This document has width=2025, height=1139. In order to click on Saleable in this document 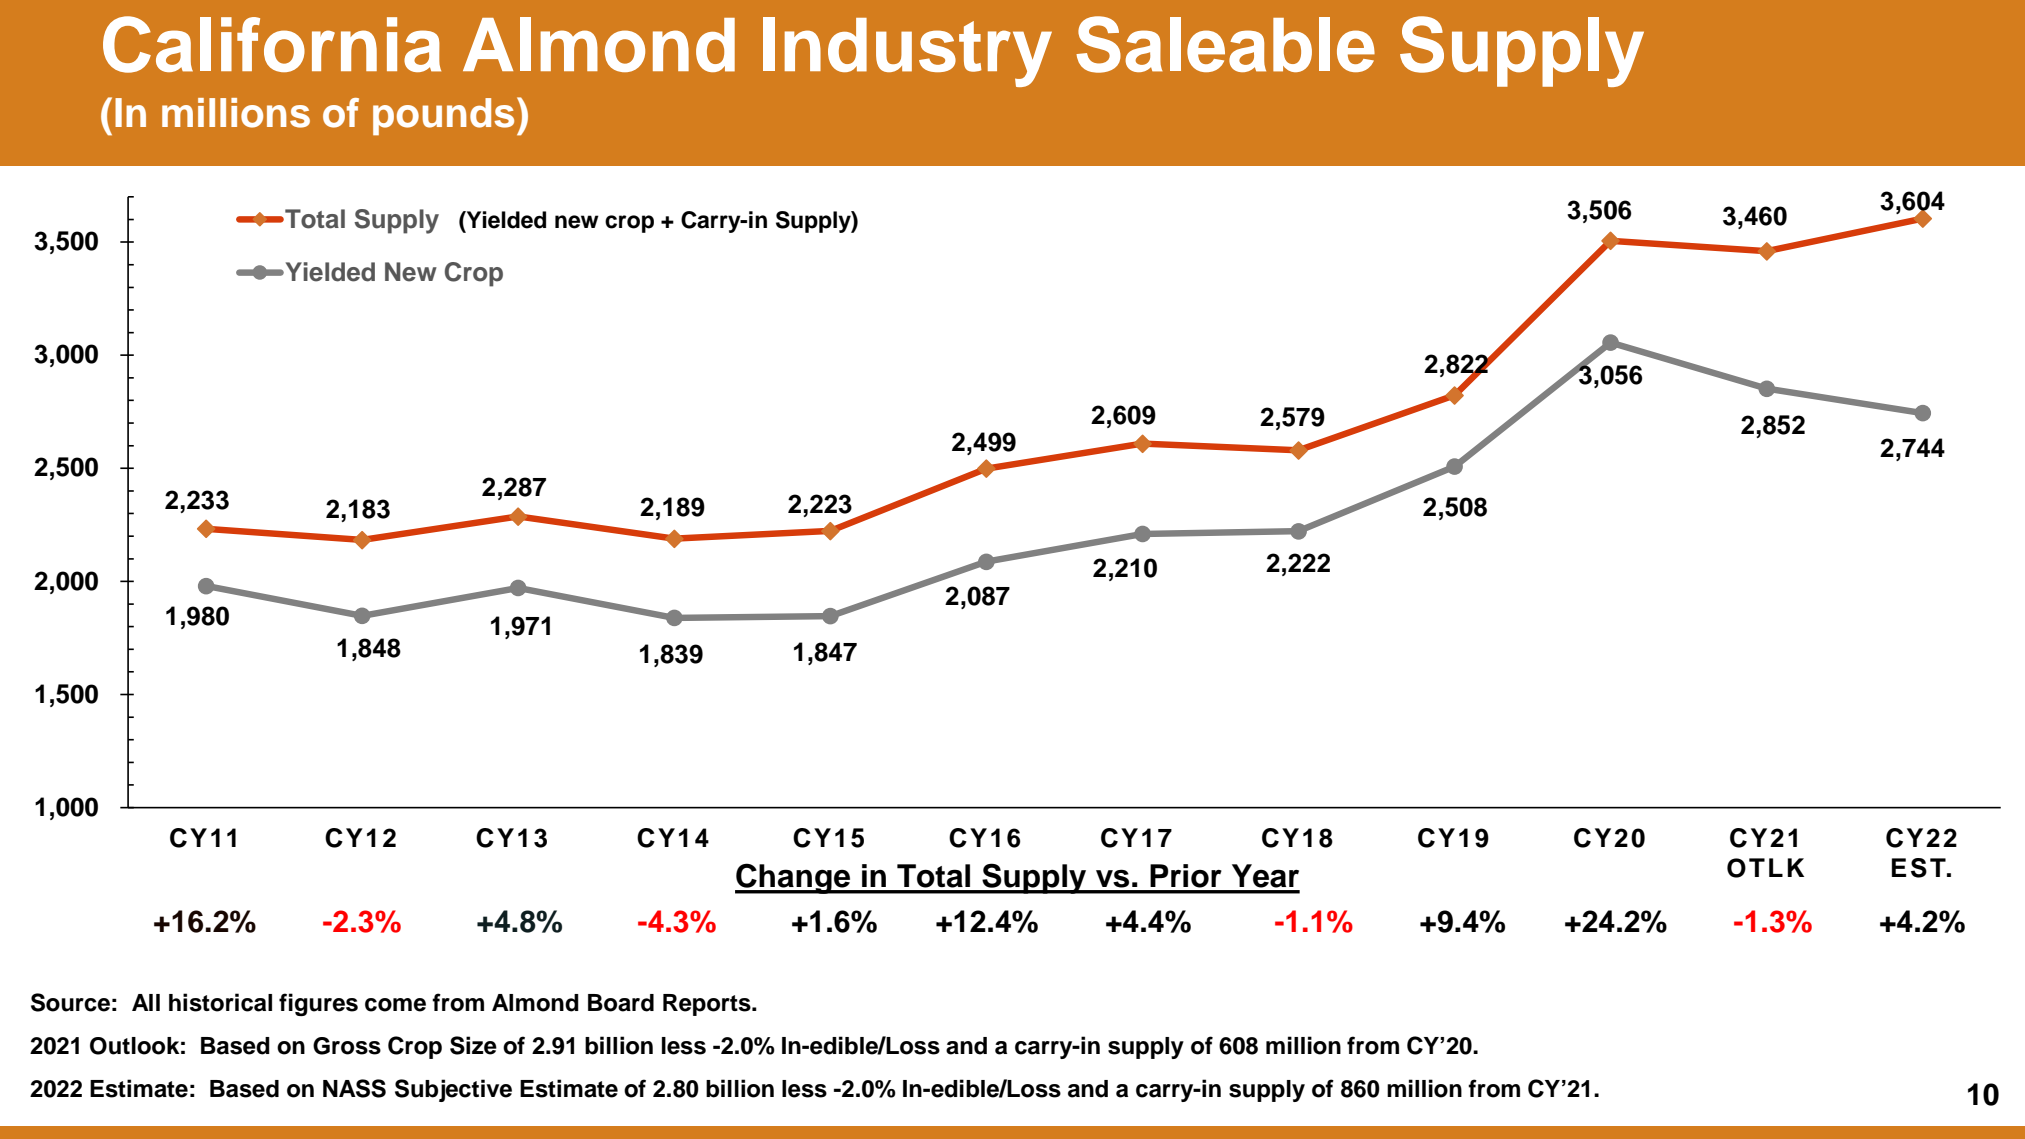, I will do `click(1225, 44)`.
